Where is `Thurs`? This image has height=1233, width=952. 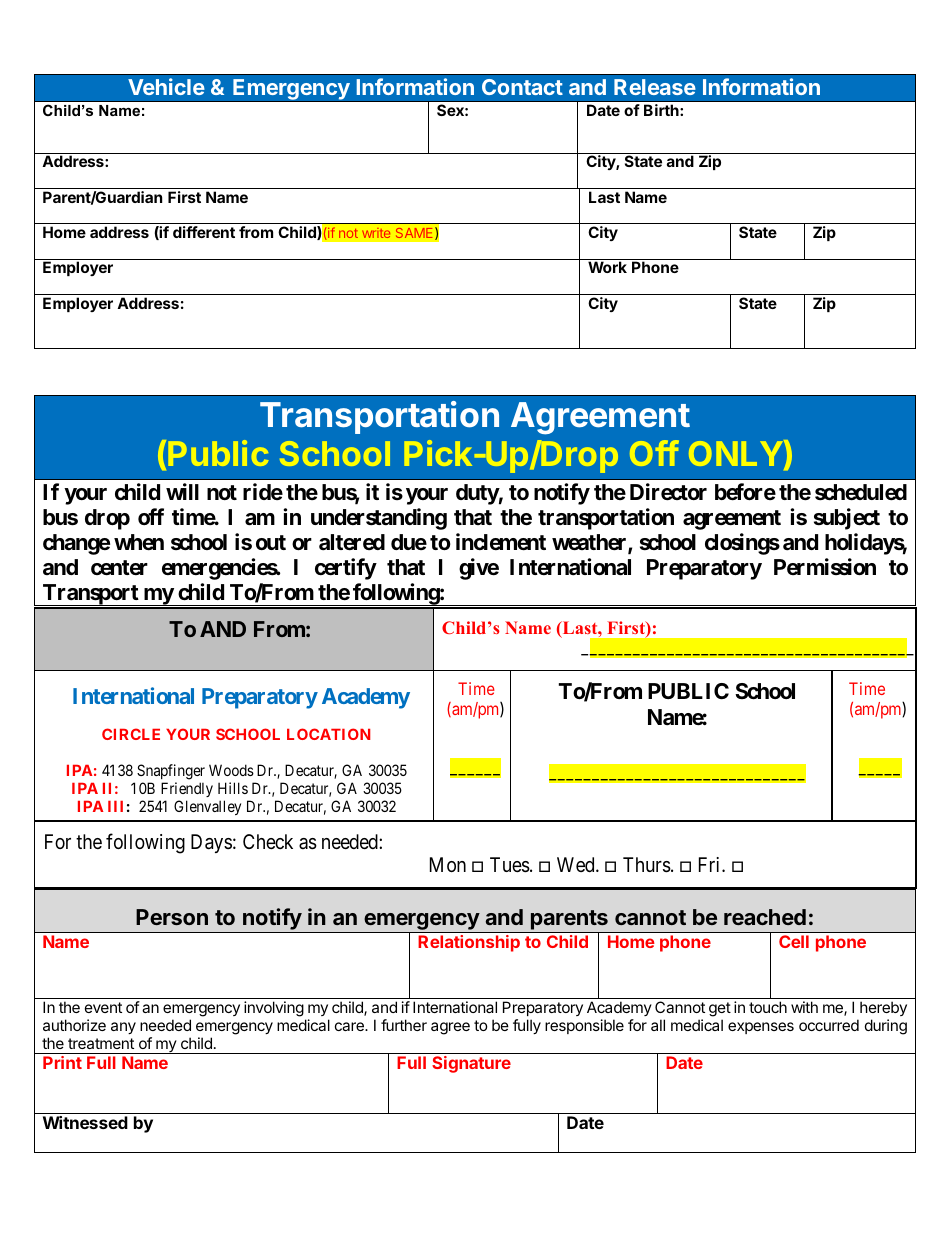
Thurs is located at coordinates (647, 865).
